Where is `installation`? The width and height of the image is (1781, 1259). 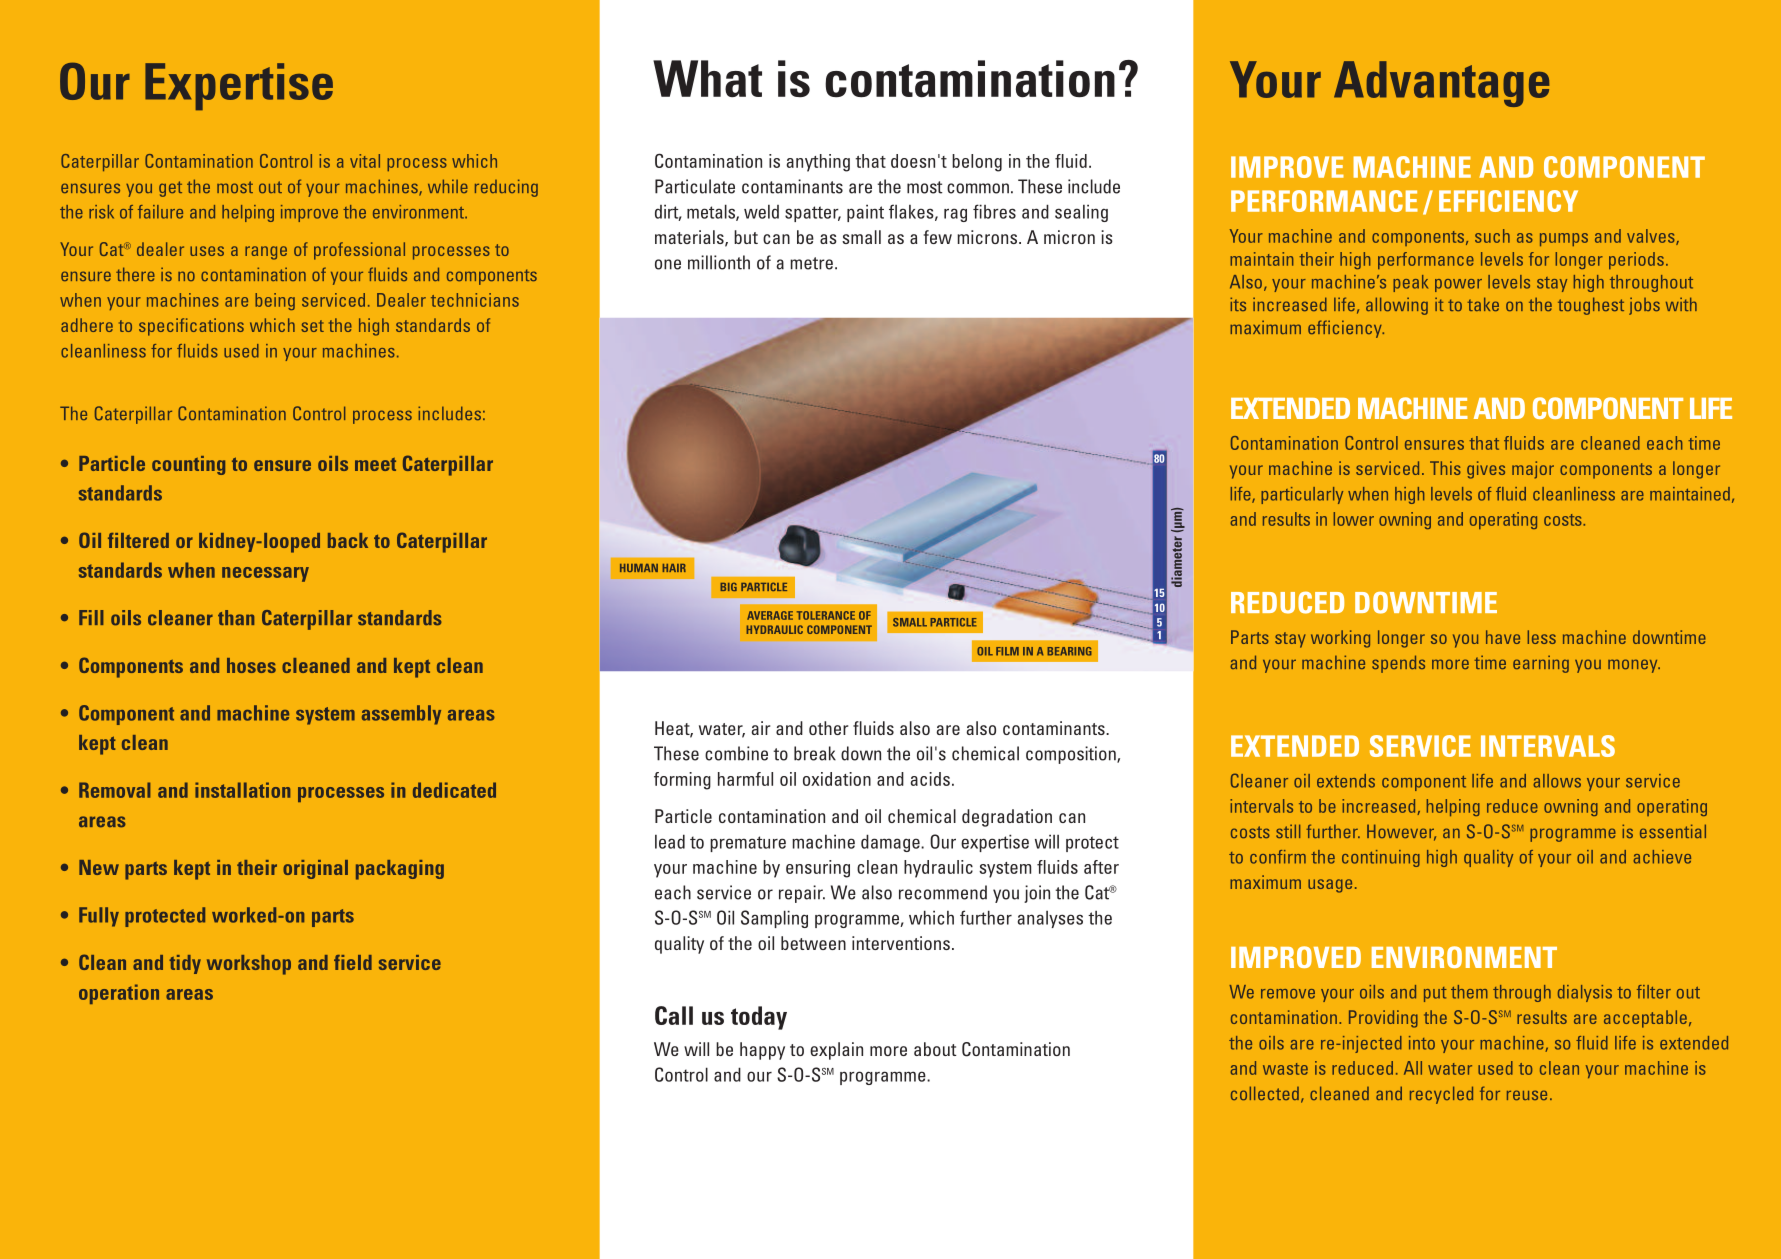 installation is located at coordinates (242, 790).
